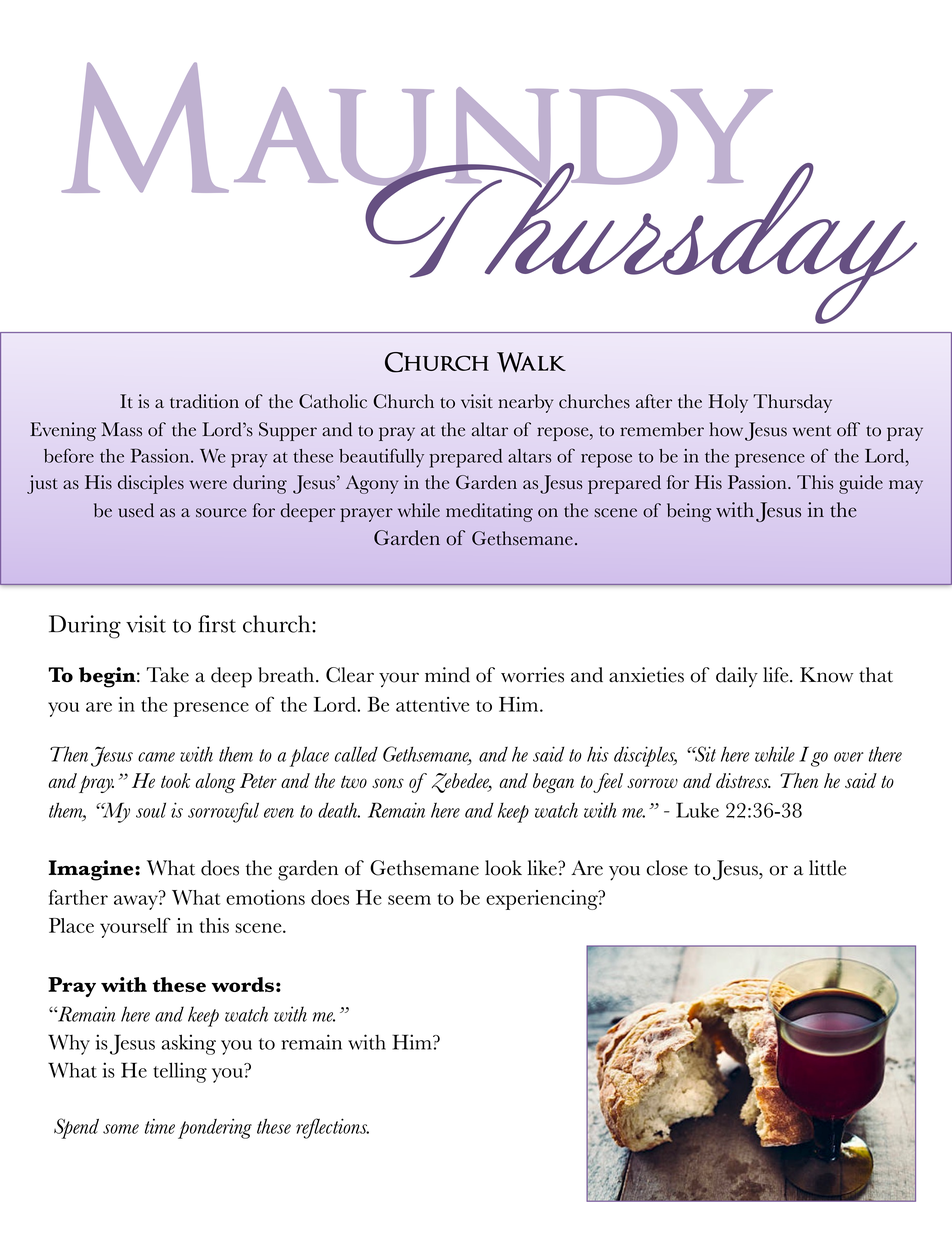 Image resolution: width=952 pixels, height=1233 pixels. What do you see at coordinates (462, 783) in the document?
I see `Zebedee` at bounding box center [462, 783].
